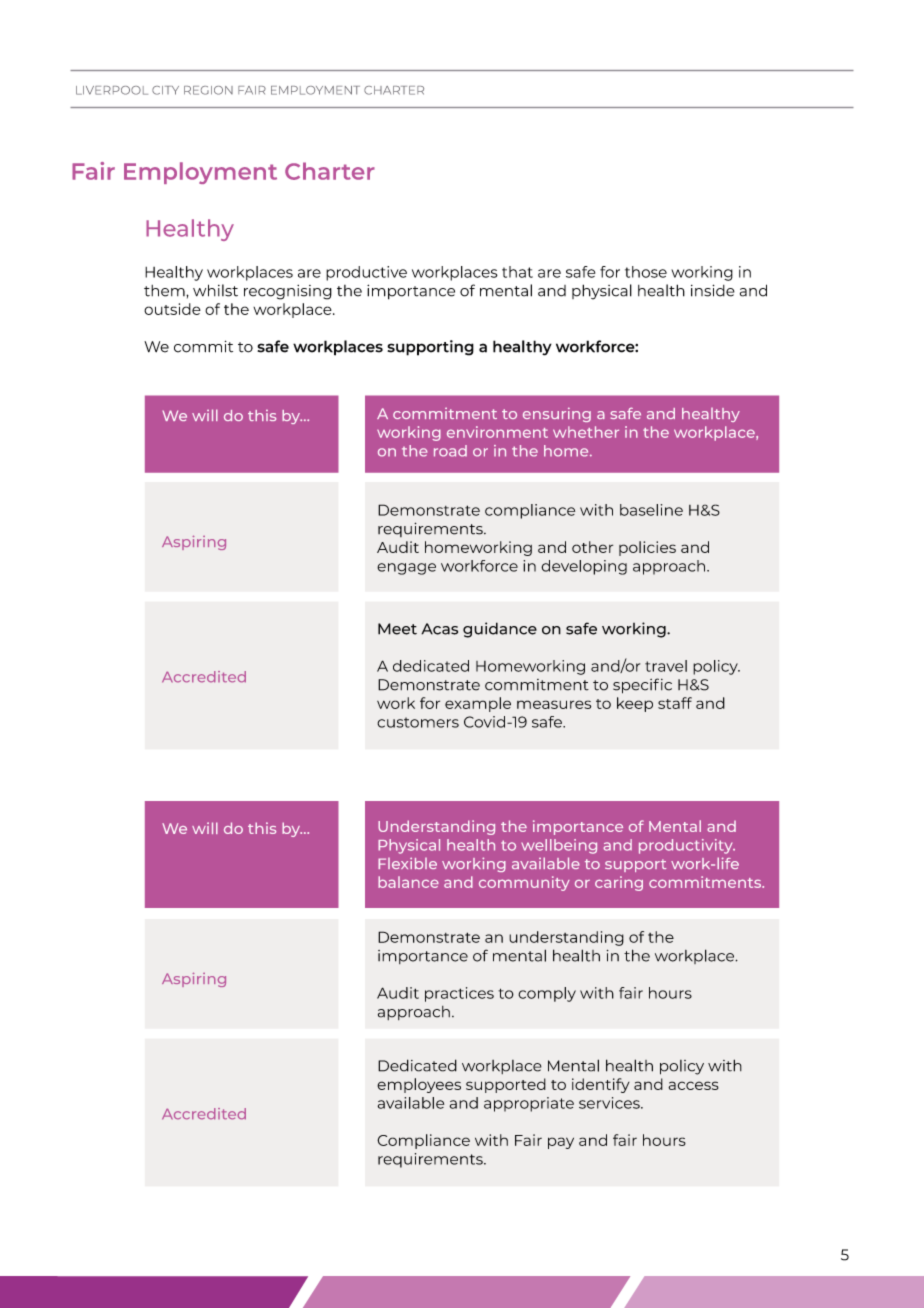 This screenshot has height=1308, width=924. Describe the element at coordinates (408, 882) in the screenshot. I see `balance` at that location.
